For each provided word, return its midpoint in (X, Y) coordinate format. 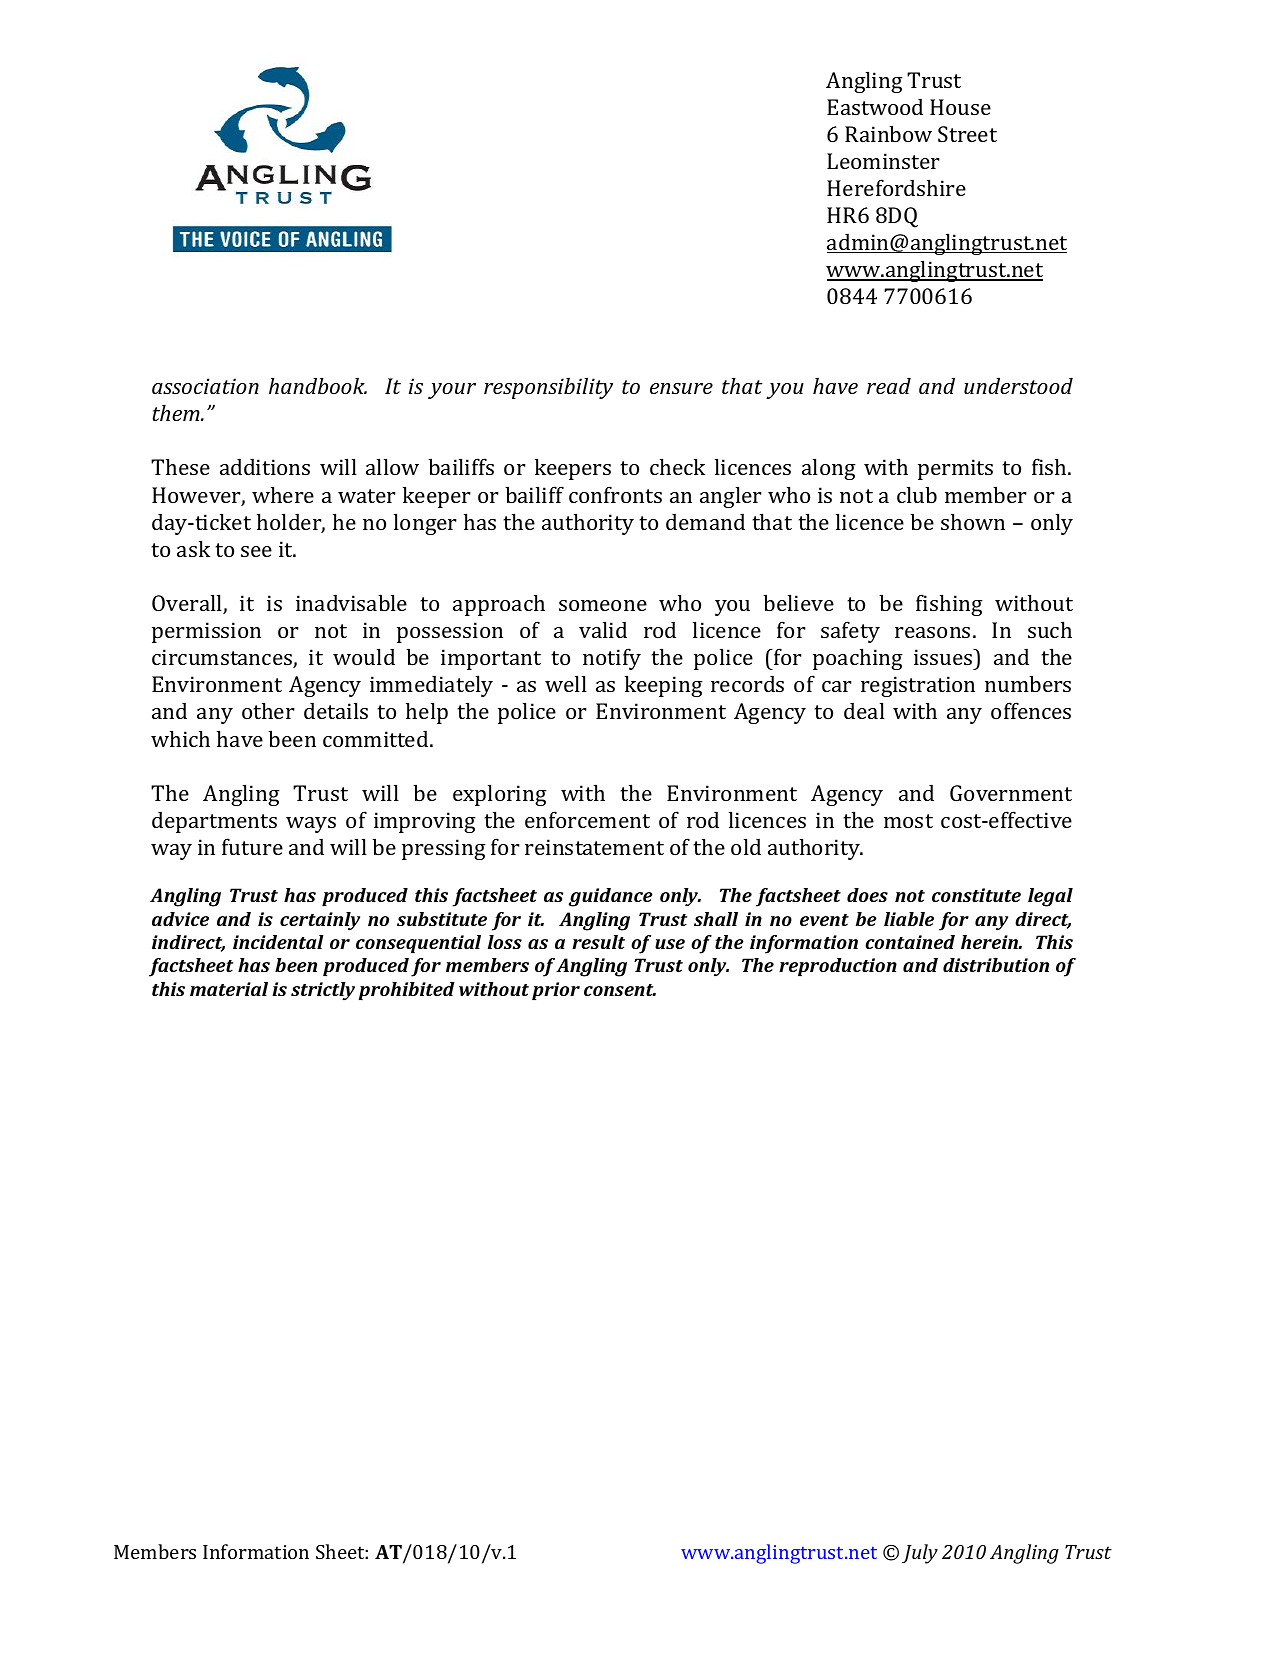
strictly (323, 991)
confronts (615, 494)
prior (556, 991)
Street (967, 134)
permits (955, 469)
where (283, 494)
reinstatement (594, 847)
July (920, 1554)
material (229, 989)
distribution (996, 965)
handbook (318, 385)
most (908, 821)
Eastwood (875, 106)
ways (311, 825)
